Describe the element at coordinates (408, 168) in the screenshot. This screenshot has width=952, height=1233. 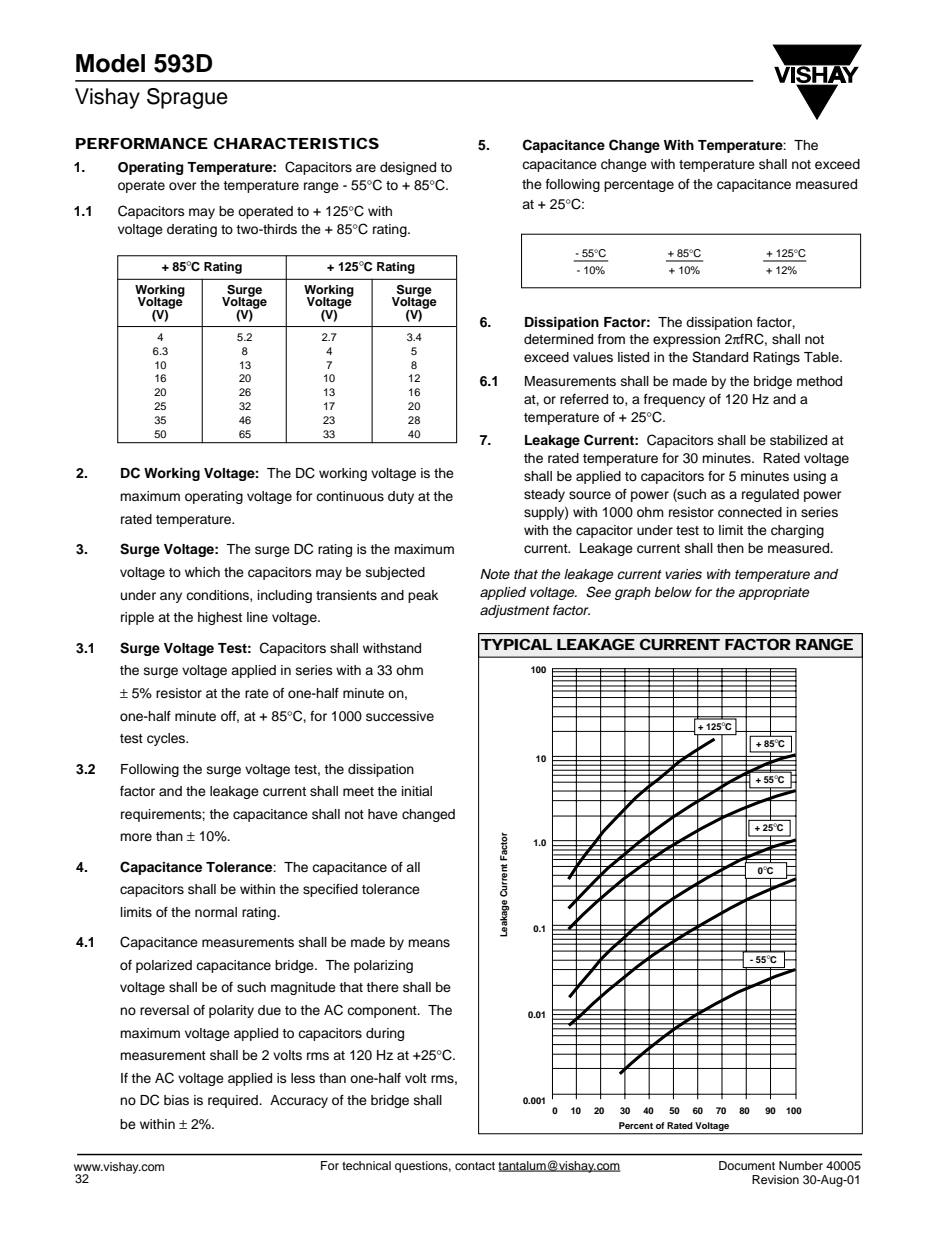
I see `designed` at that location.
